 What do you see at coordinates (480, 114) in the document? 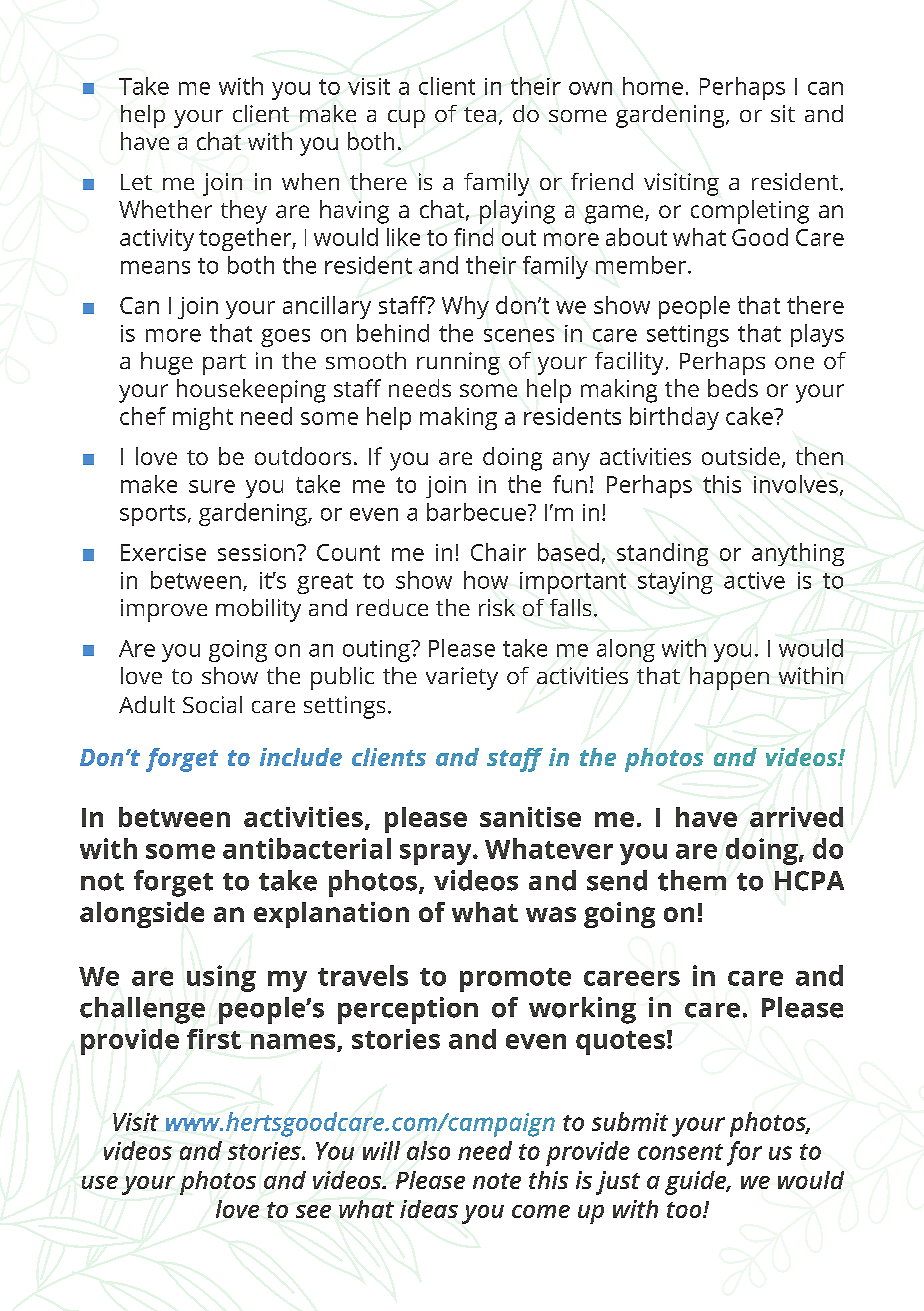
I see `tea` at bounding box center [480, 114].
